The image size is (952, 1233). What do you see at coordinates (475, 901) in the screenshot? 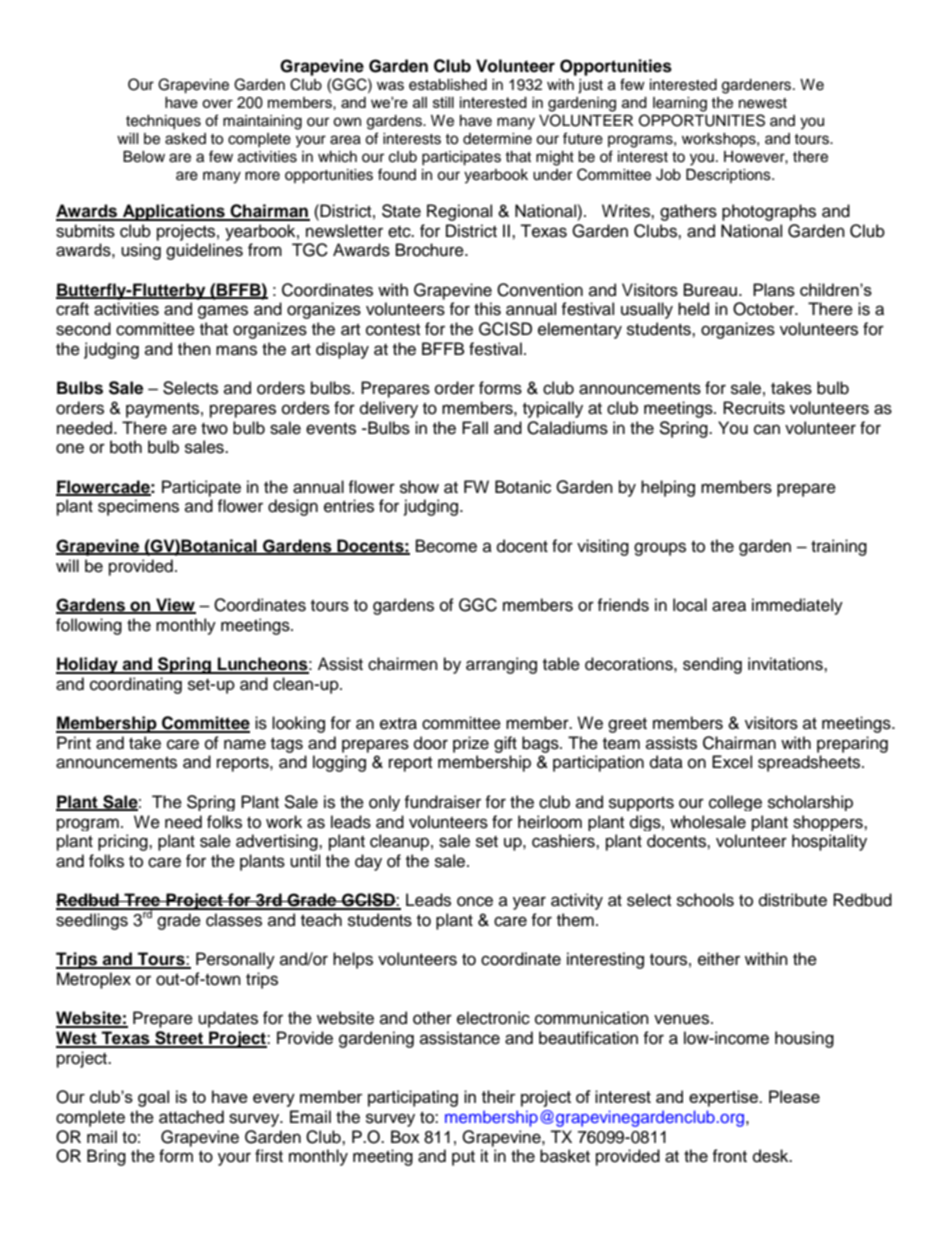
I see `once` at bounding box center [475, 901].
